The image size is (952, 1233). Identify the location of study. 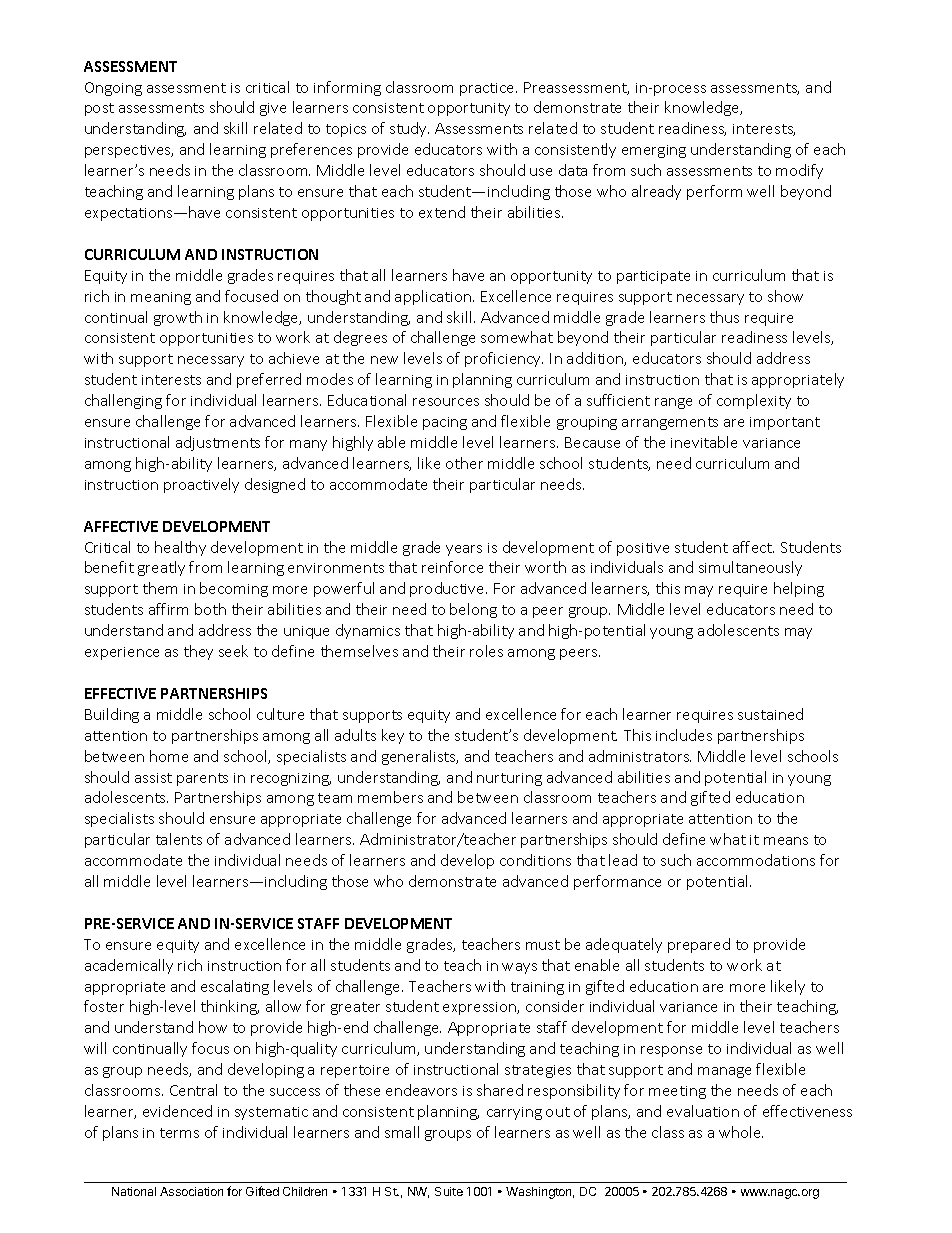
(409, 129).
